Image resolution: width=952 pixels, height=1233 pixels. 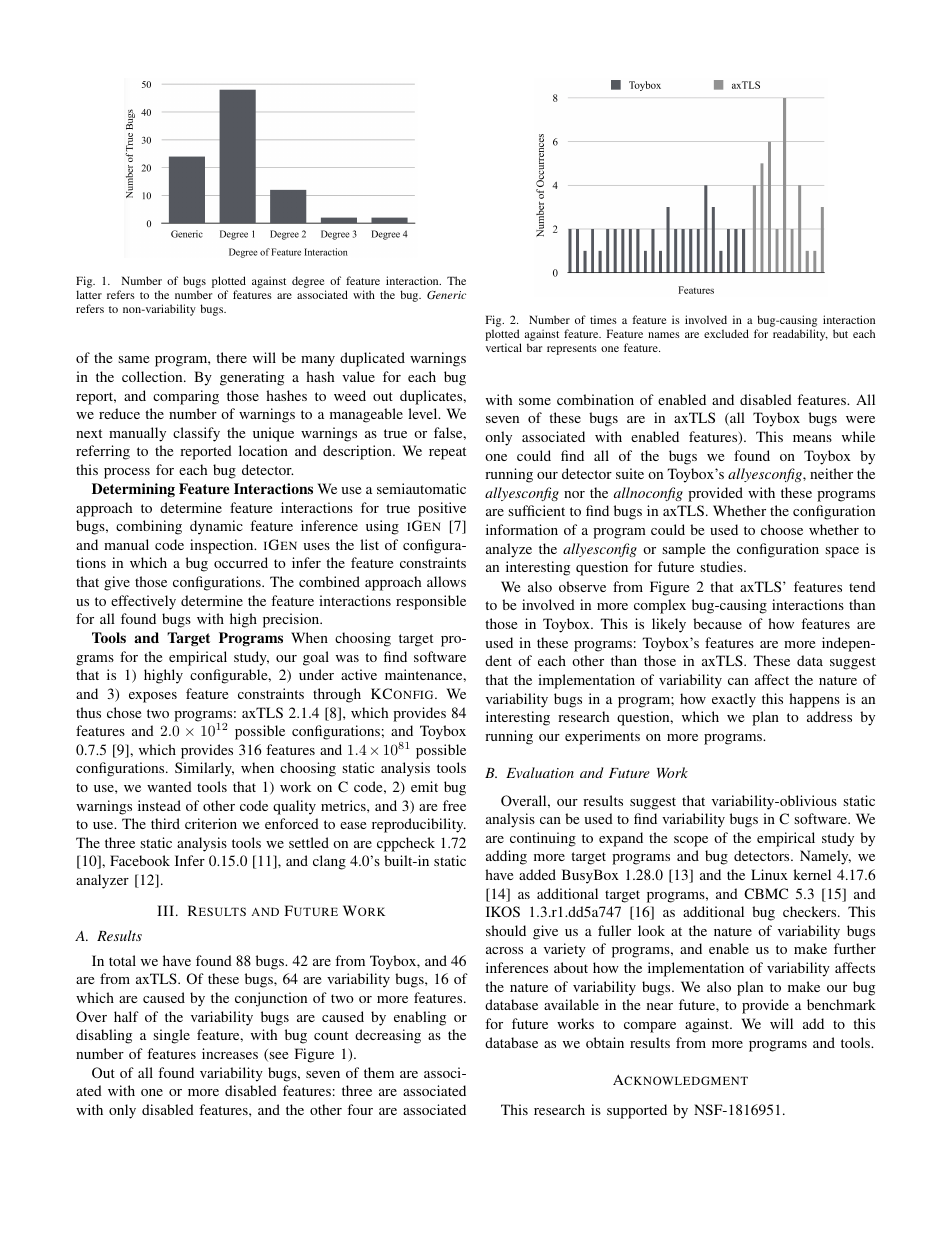 I want to click on added, so click(x=537, y=874).
